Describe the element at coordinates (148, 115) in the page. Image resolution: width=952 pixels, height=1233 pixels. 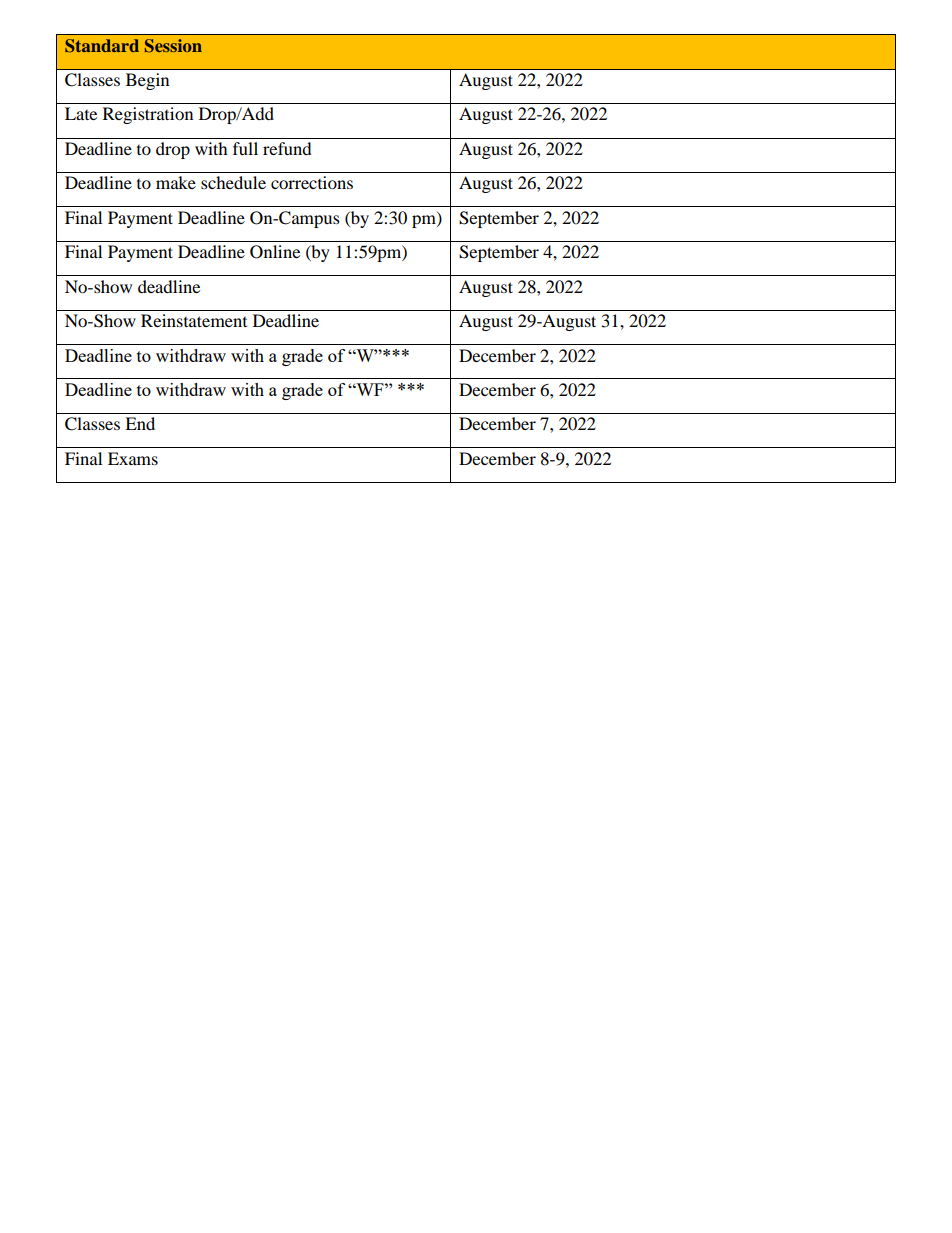
I see `Registration` at that location.
